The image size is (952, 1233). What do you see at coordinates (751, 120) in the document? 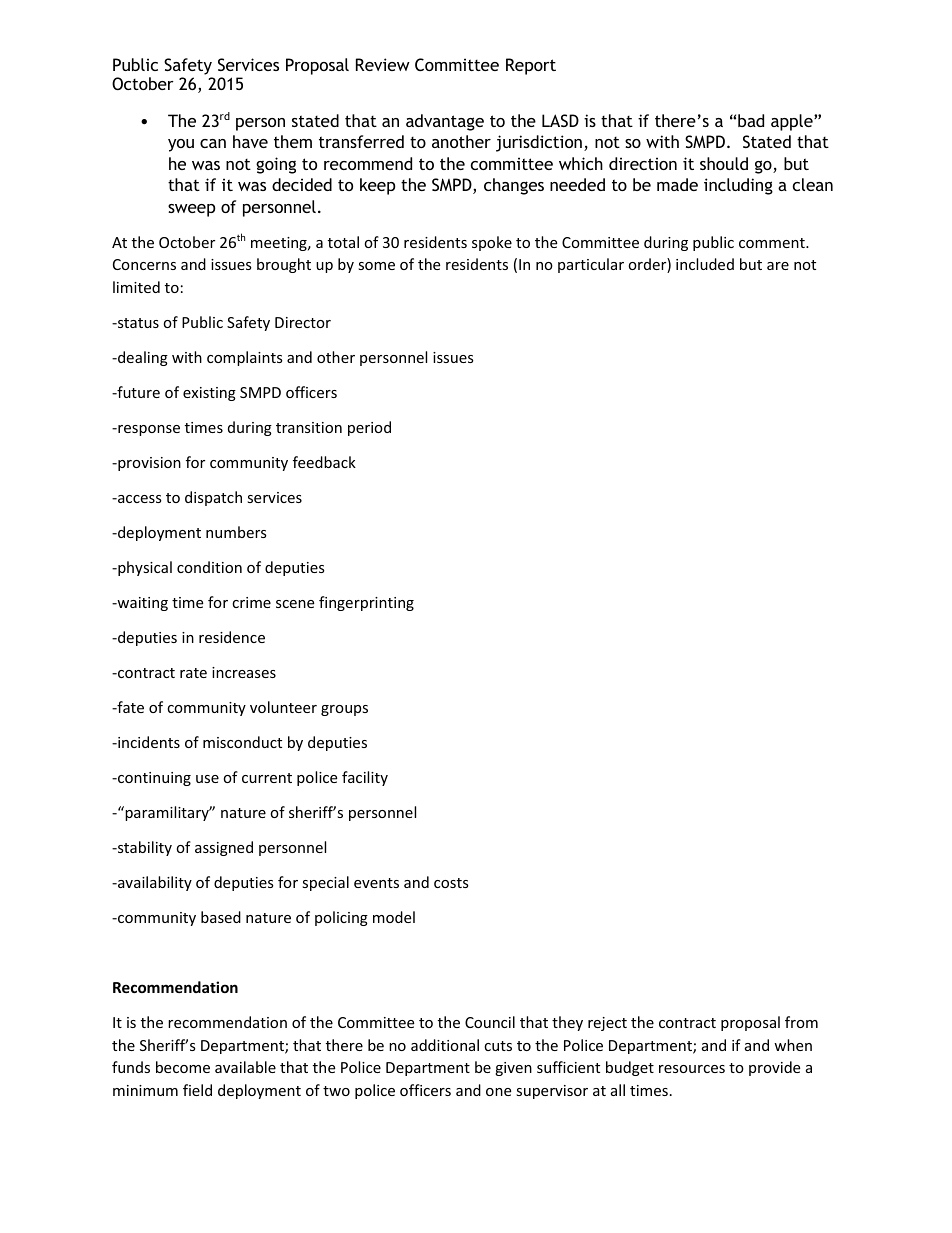
I see `bad` at bounding box center [751, 120].
